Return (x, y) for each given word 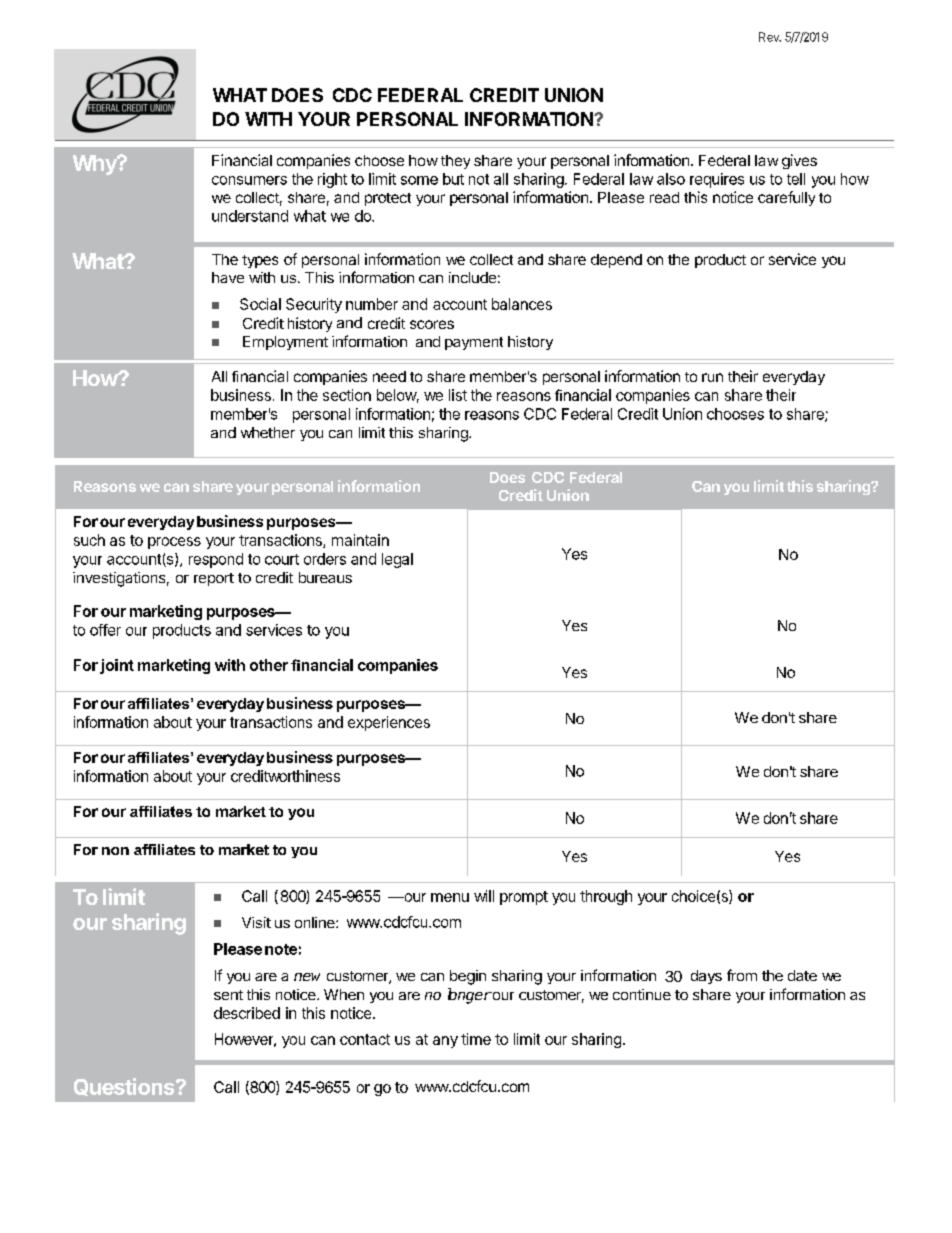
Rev (770, 37)
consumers (249, 180)
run (712, 377)
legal (397, 560)
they (455, 162)
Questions (125, 1087)
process (174, 543)
